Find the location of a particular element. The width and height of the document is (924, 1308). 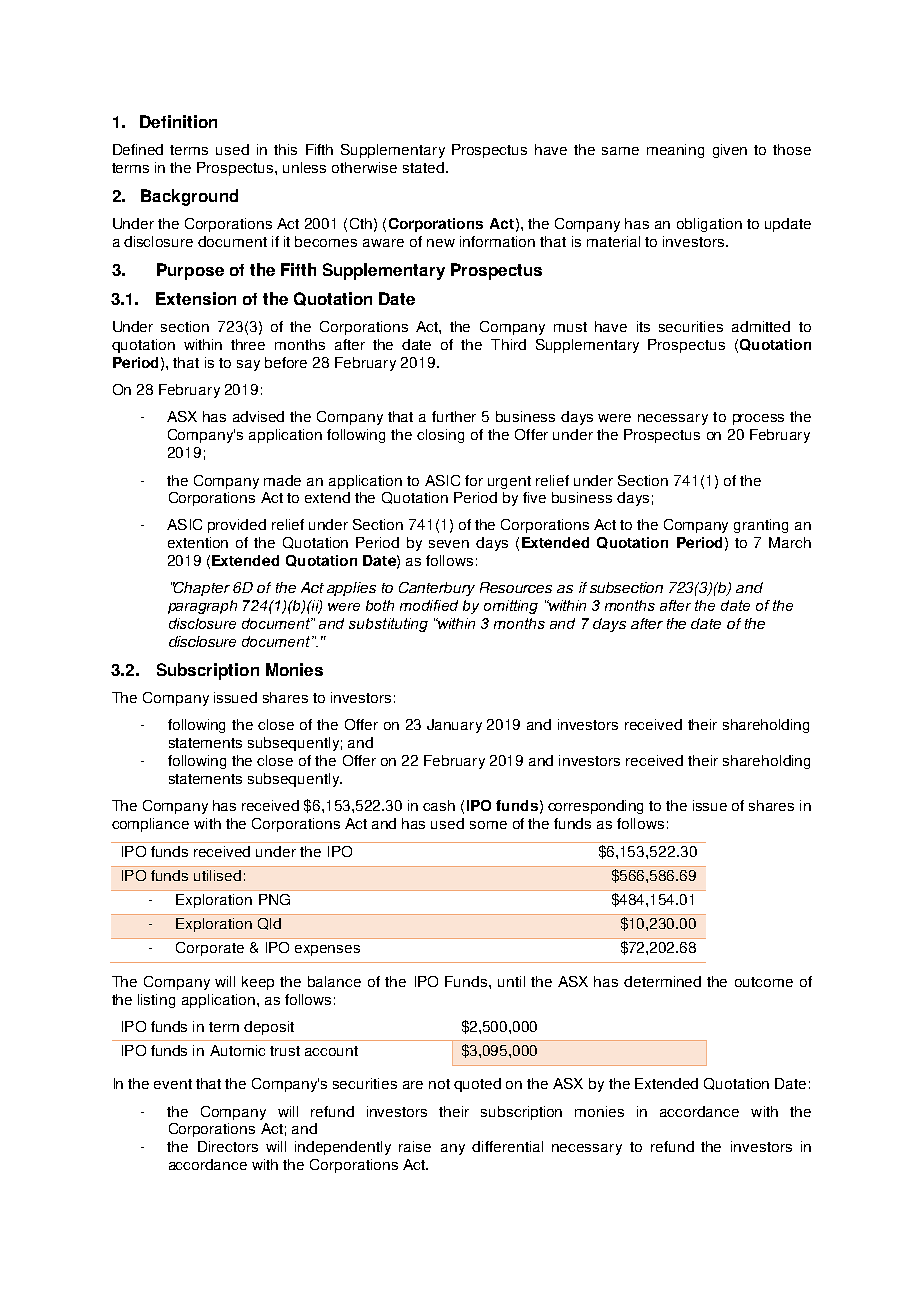

paragraph is located at coordinates (202, 607).
